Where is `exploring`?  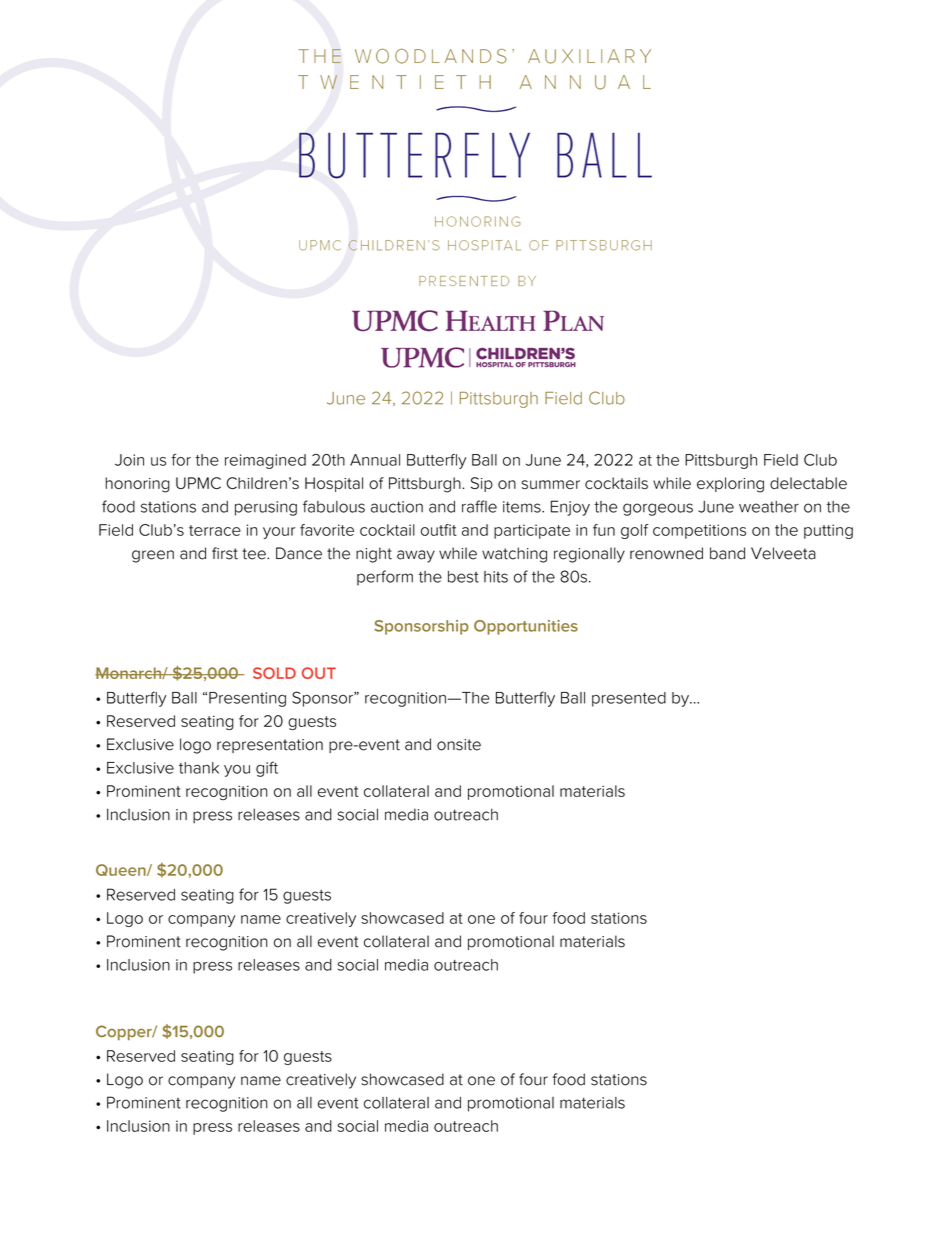 exploring is located at coordinates (730, 485).
